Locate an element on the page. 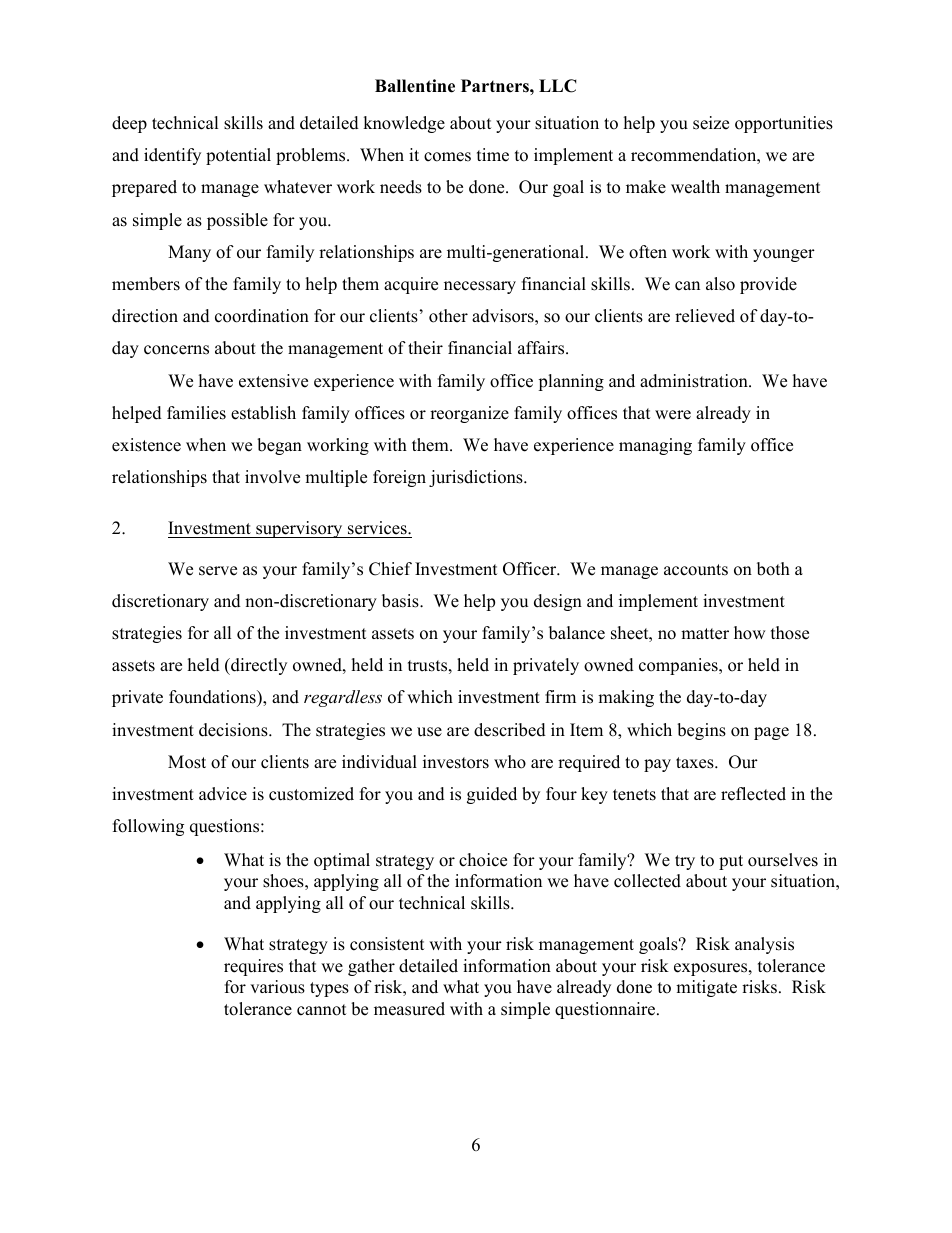  requires is located at coordinates (253, 967).
